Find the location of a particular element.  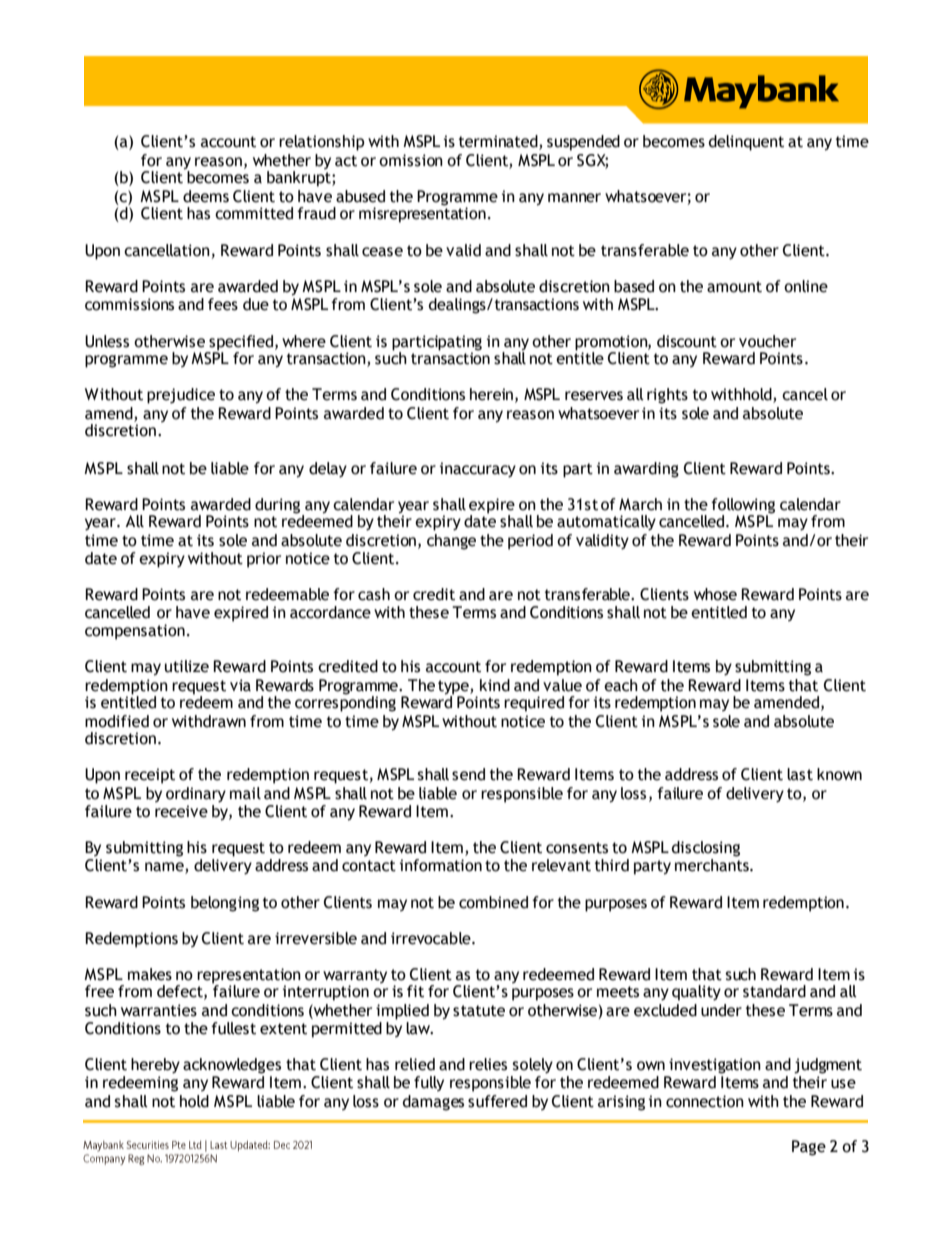

type is located at coordinates (454, 687).
